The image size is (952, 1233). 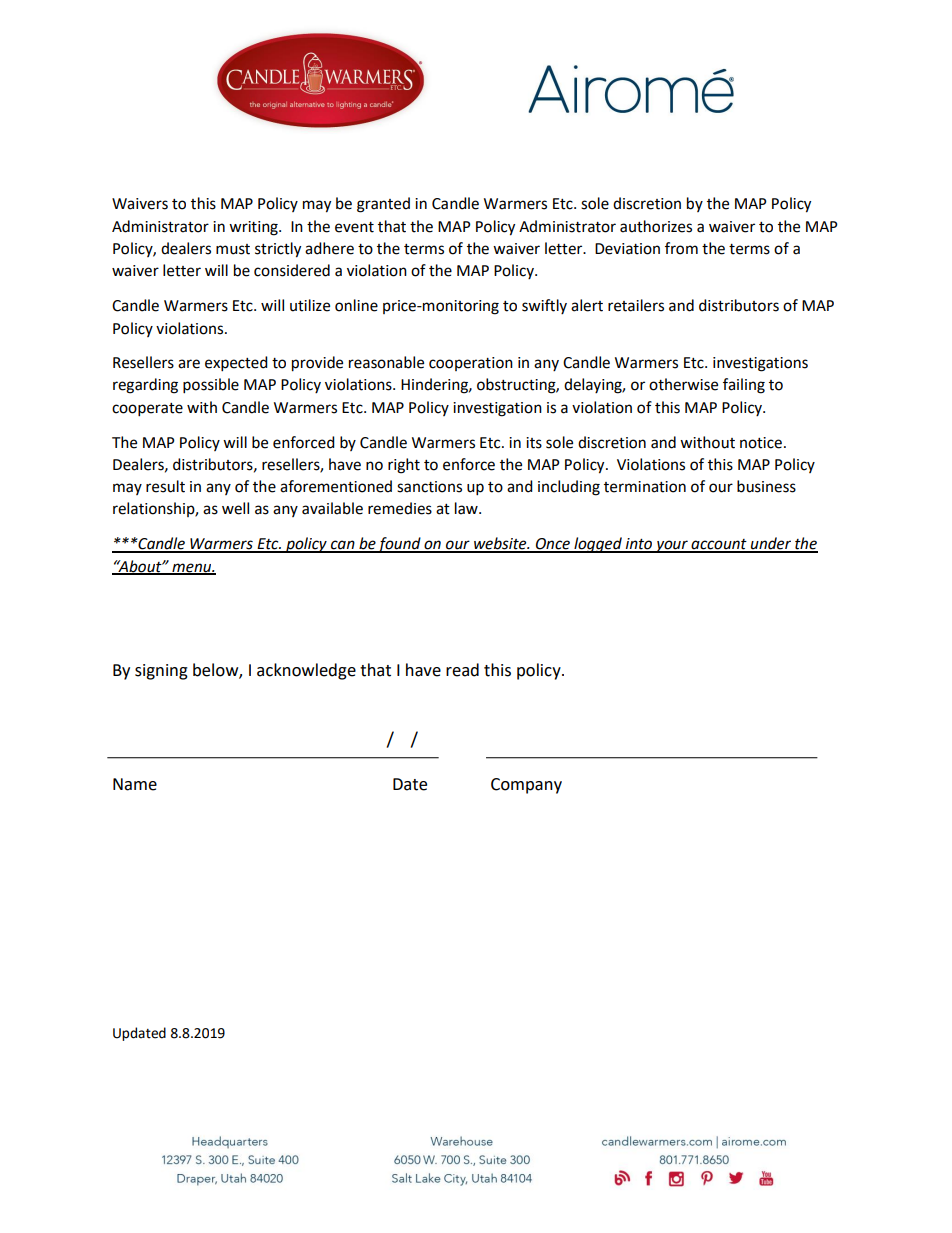 I want to click on sanctions, so click(x=429, y=487).
